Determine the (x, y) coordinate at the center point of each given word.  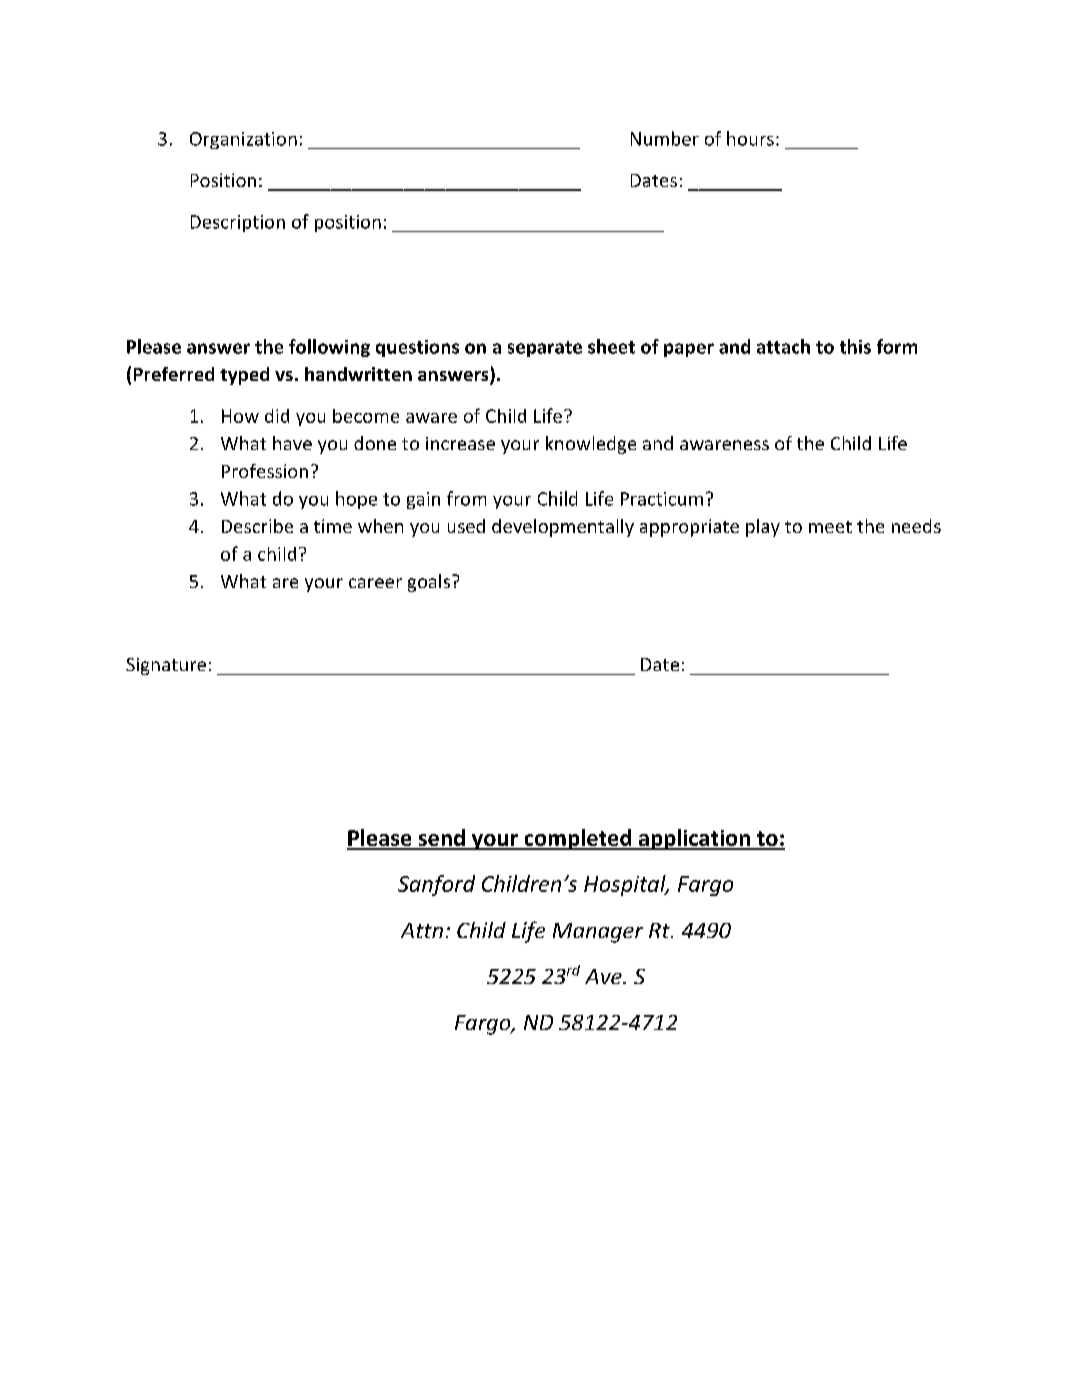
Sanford (436, 885)
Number (665, 138)
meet (830, 527)
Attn (422, 930)
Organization (243, 140)
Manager (598, 933)
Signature (166, 666)
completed (578, 839)
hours (750, 138)
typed (244, 376)
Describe (257, 526)
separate (545, 349)
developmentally (563, 528)
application (694, 839)
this (855, 346)
